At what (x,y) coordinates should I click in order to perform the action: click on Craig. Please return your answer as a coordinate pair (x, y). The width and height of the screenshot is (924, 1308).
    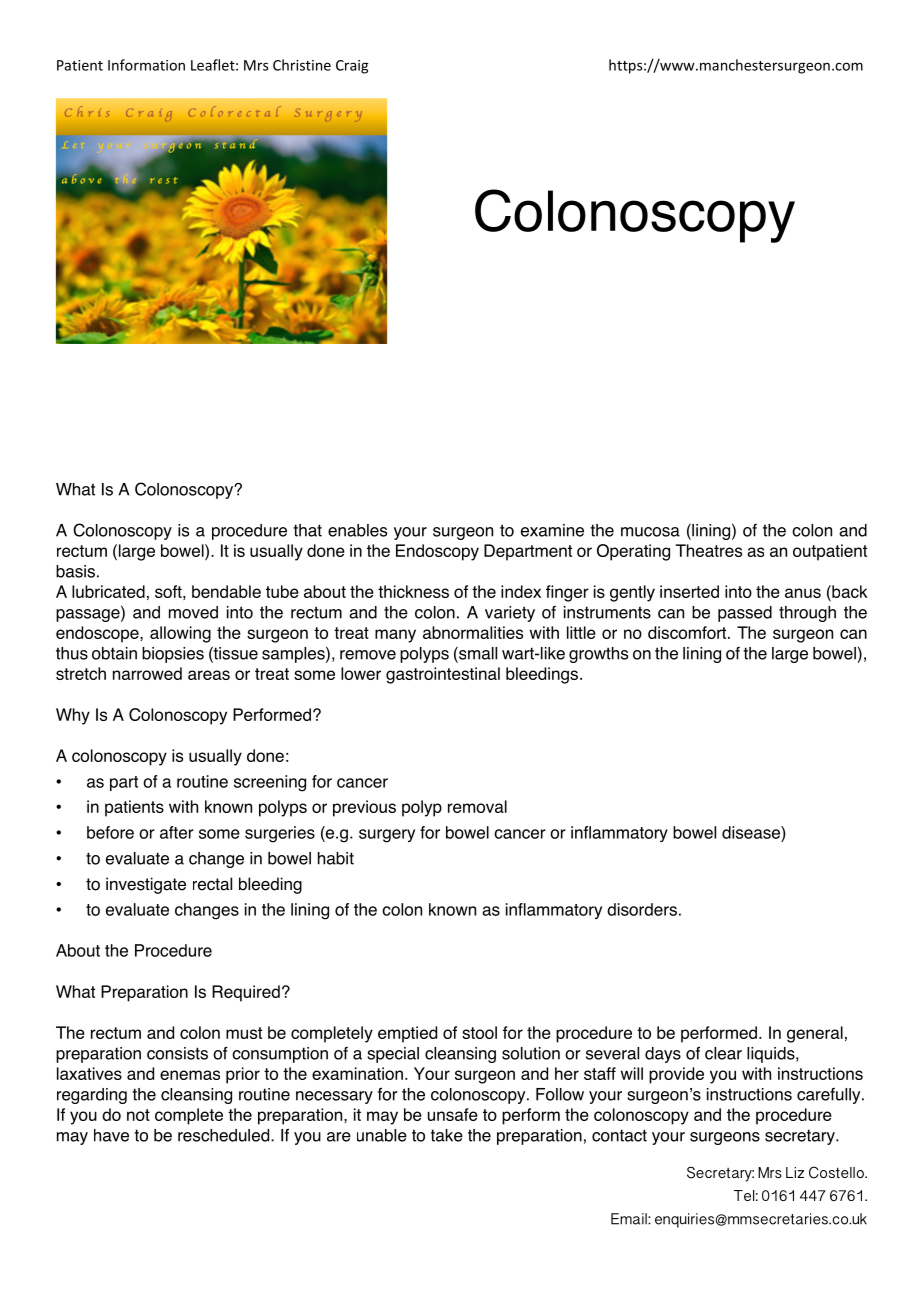
    Looking at the image, I should click on (352, 67).
